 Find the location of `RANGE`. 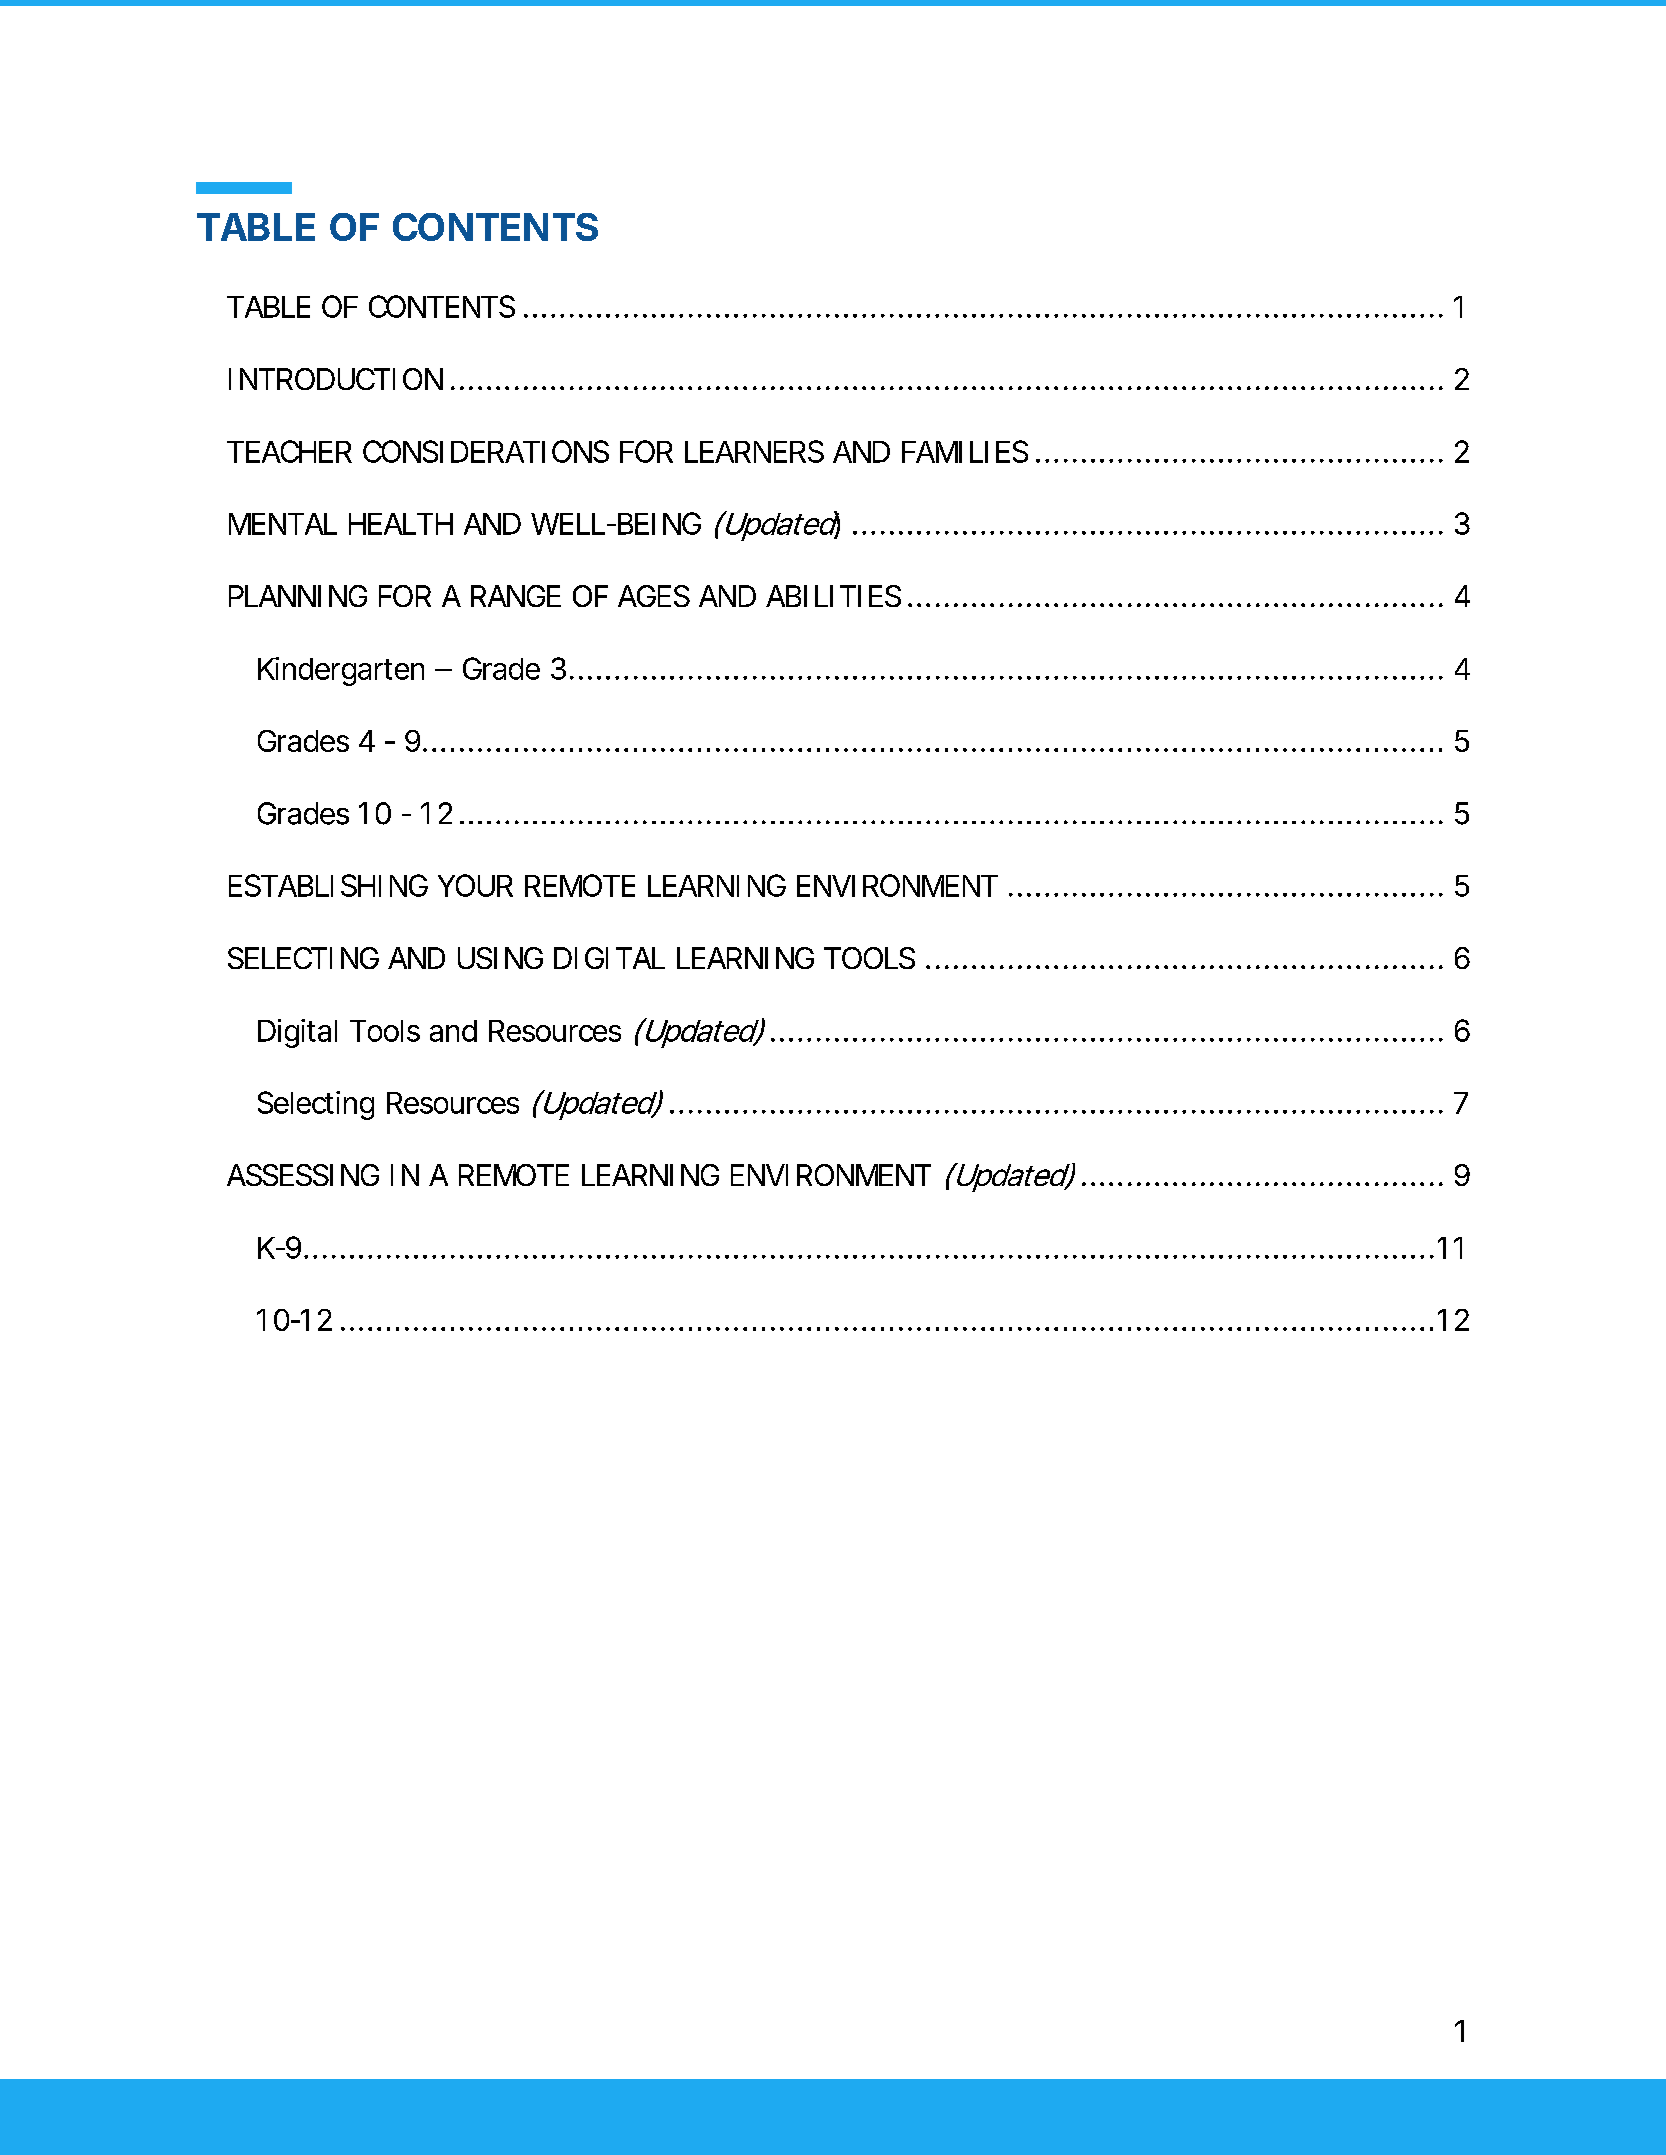

RANGE is located at coordinates (516, 596).
